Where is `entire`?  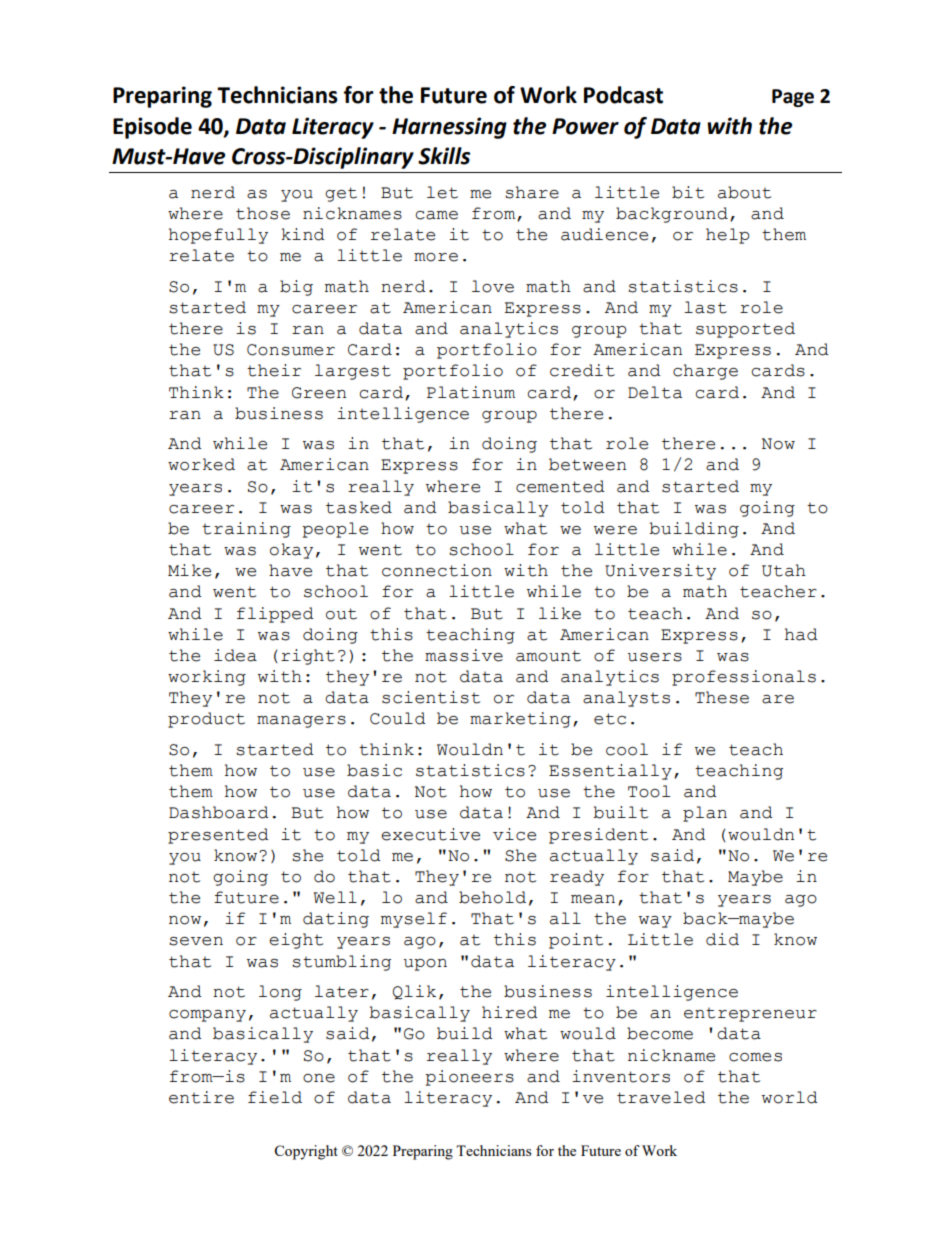
entire is located at coordinates (201, 1097).
